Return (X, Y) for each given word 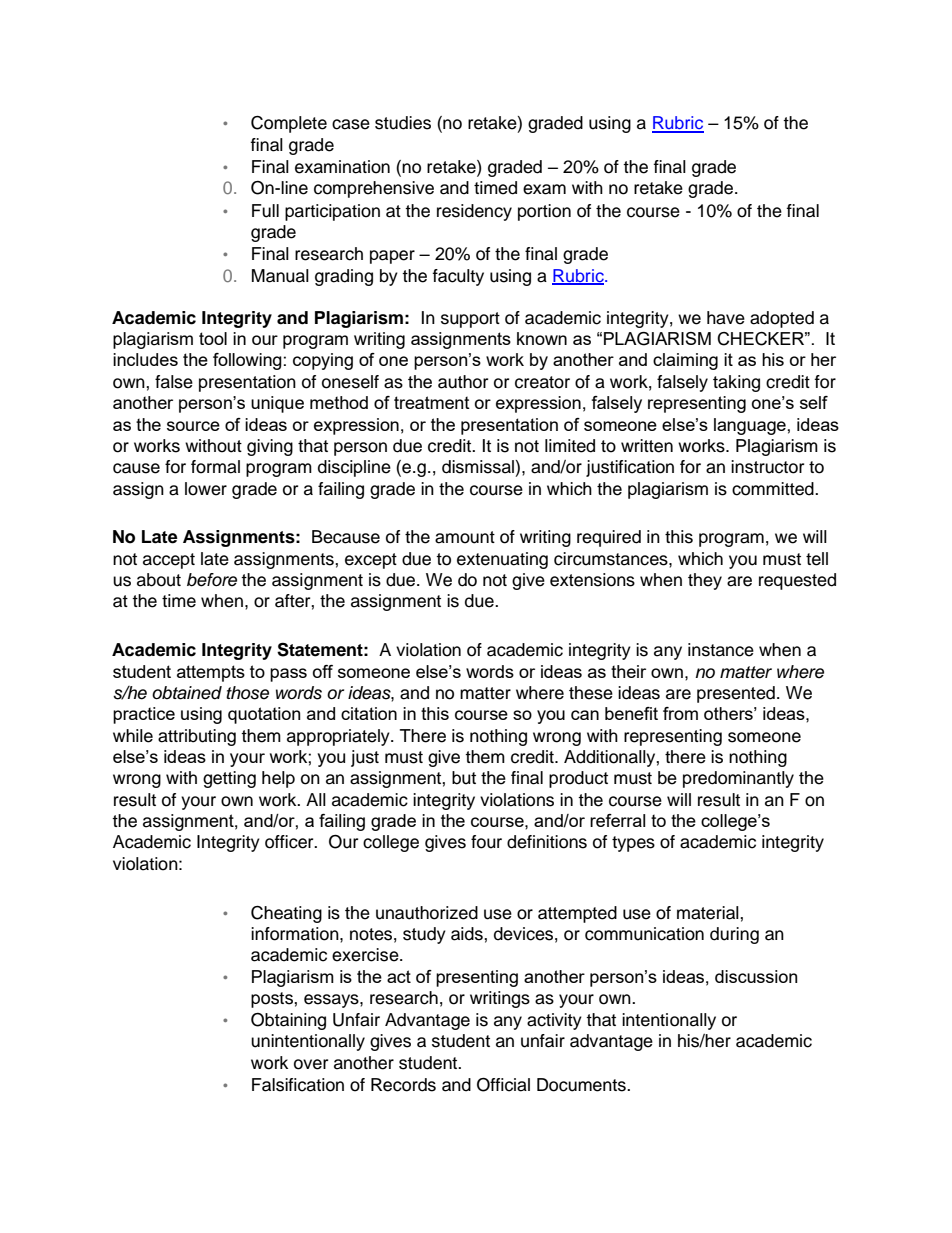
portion (544, 212)
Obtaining (288, 1021)
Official (503, 1084)
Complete (289, 124)
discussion (756, 976)
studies (403, 123)
